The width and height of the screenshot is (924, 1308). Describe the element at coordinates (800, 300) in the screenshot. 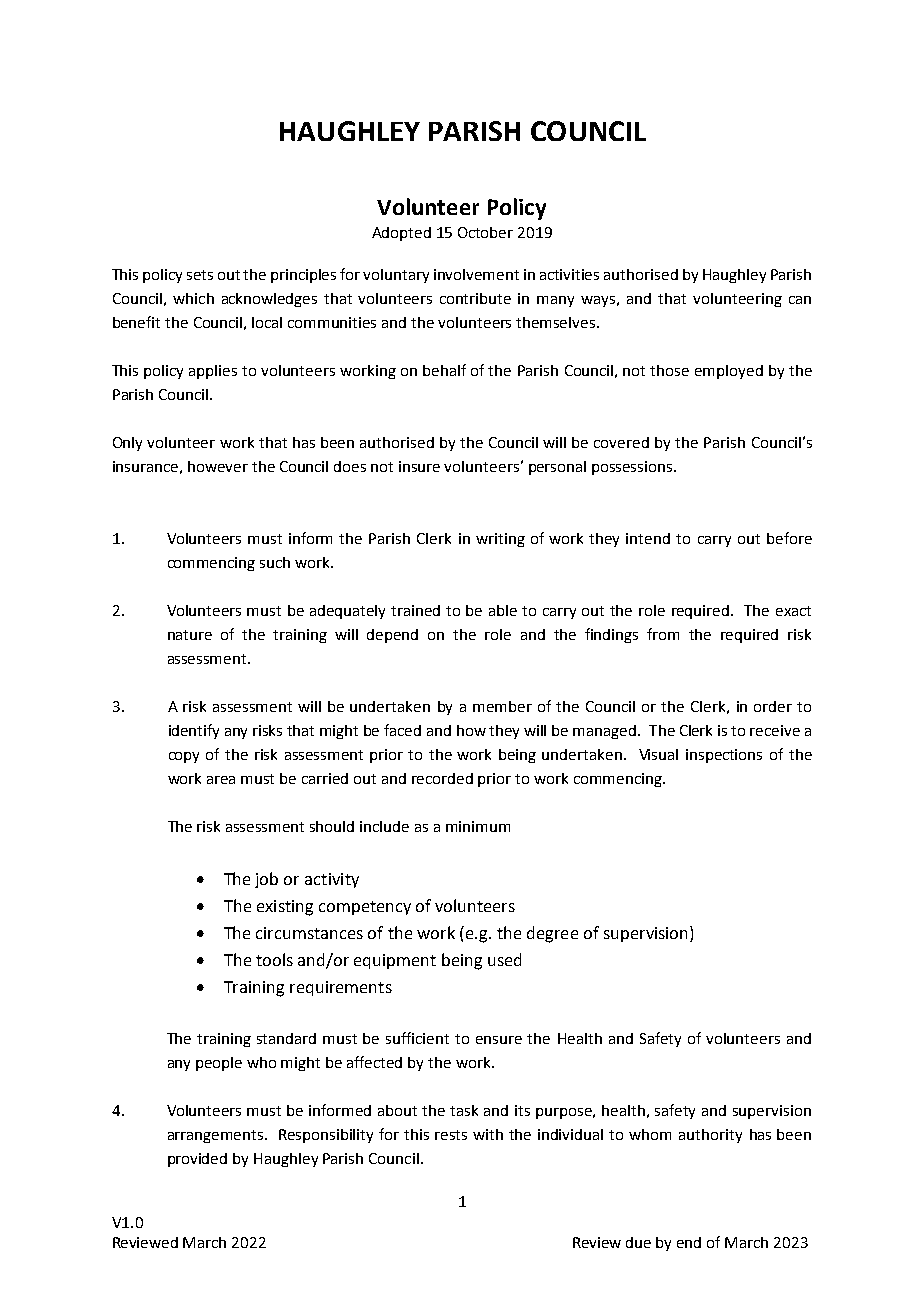

I see `can` at that location.
